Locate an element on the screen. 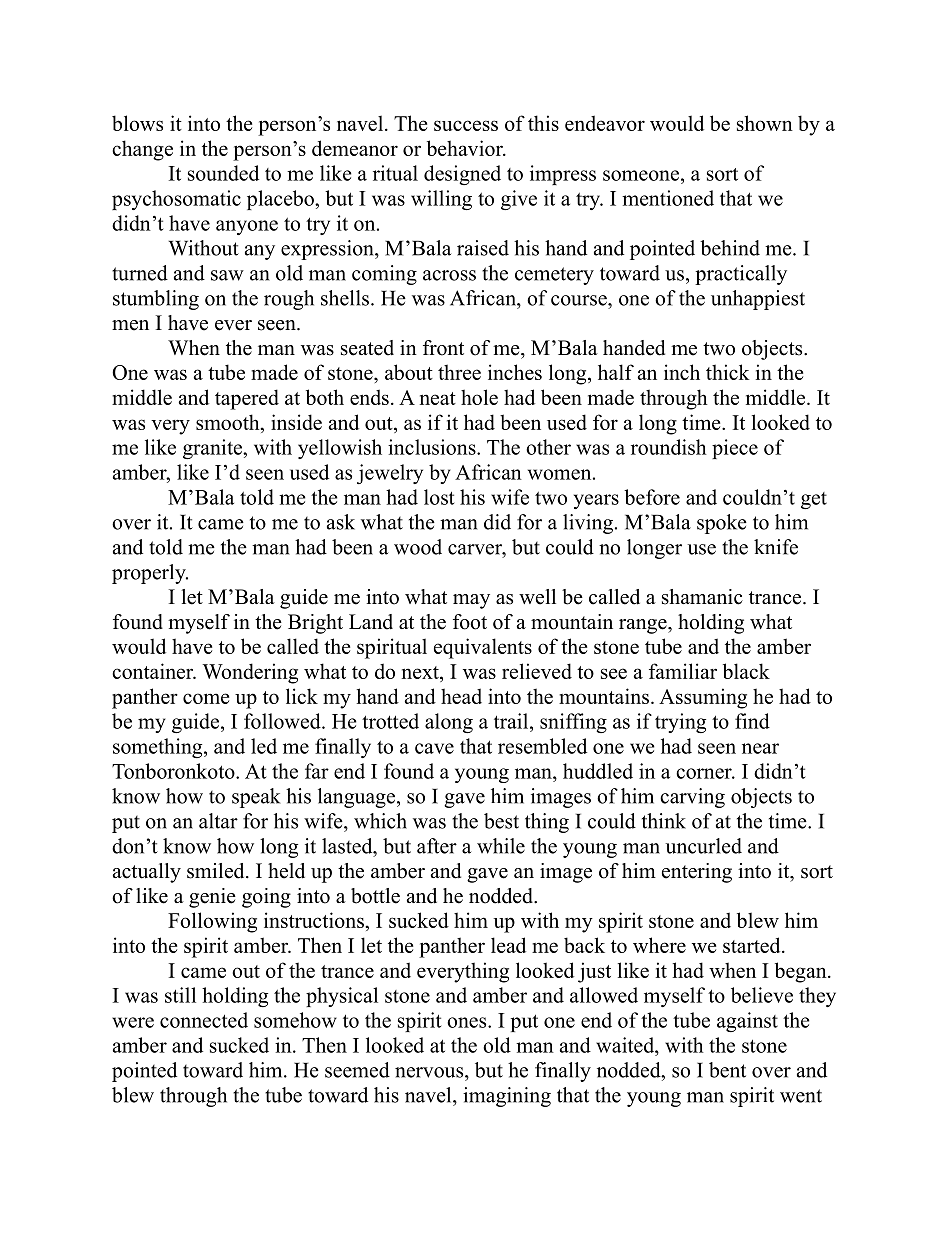  shamanic is located at coordinates (702, 597).
